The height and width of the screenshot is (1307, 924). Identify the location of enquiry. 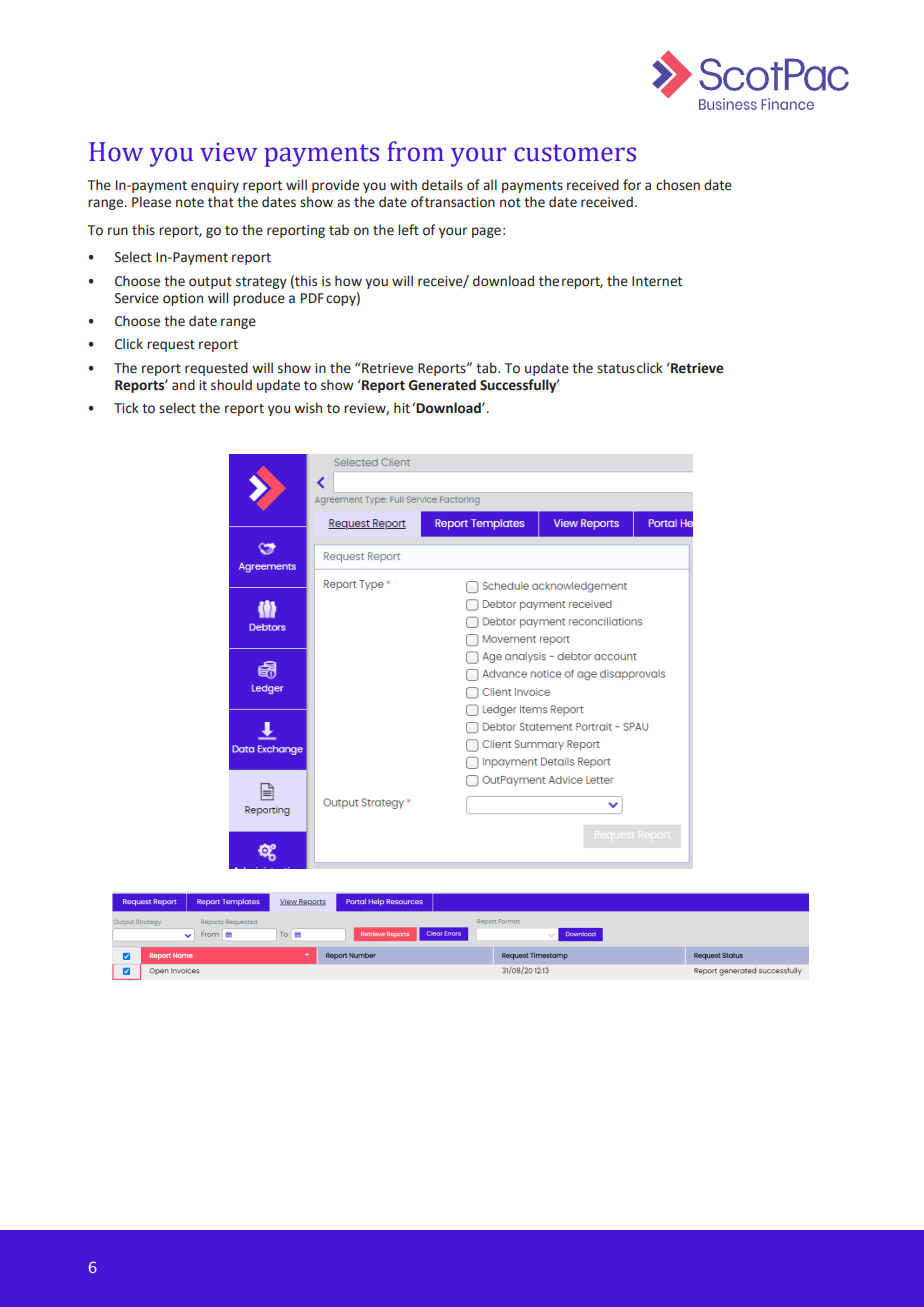
(215, 186).
